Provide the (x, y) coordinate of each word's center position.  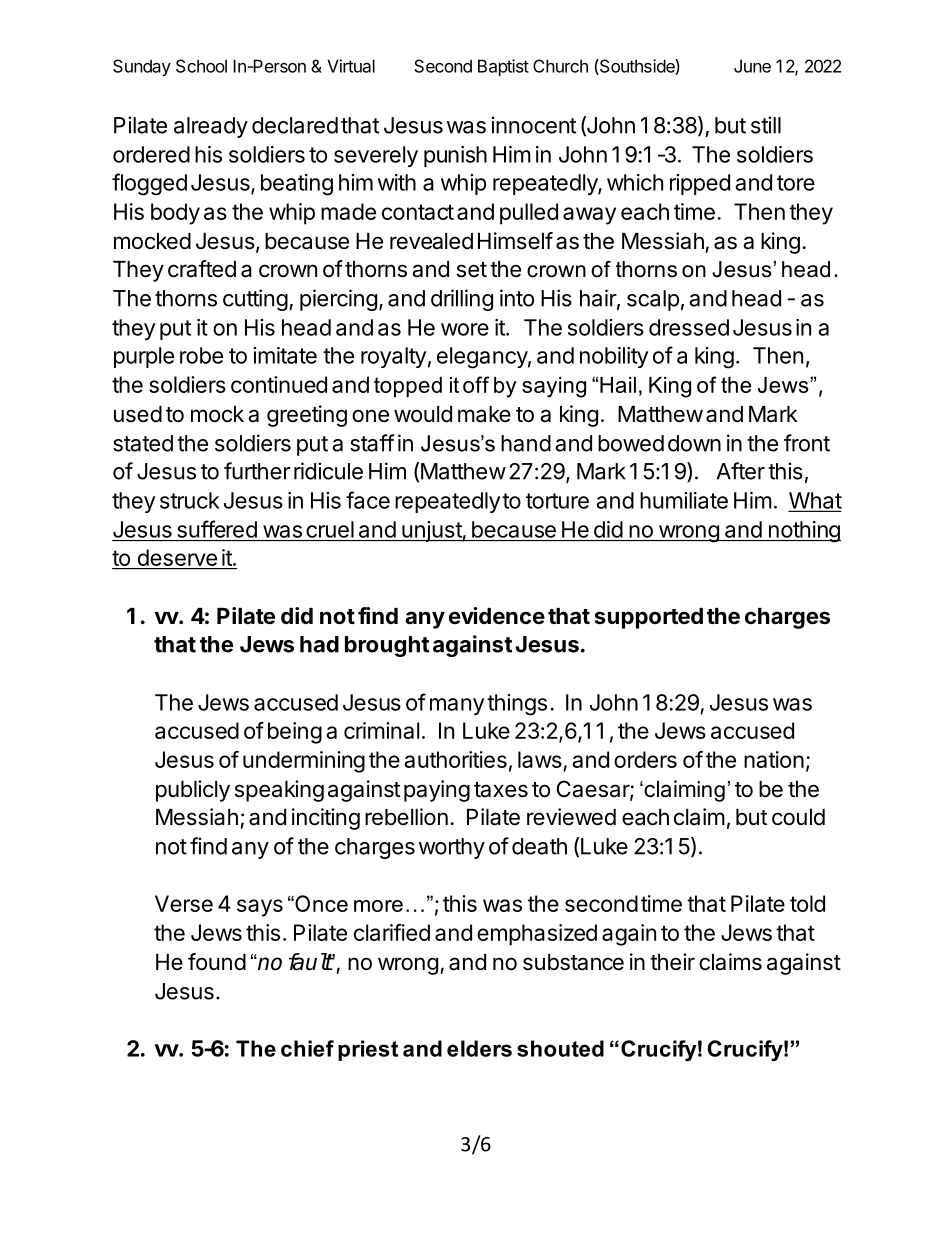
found (217, 962)
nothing (803, 532)
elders (479, 1048)
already (211, 127)
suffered (217, 529)
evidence (497, 615)
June (752, 66)
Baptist (503, 67)
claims (730, 962)
